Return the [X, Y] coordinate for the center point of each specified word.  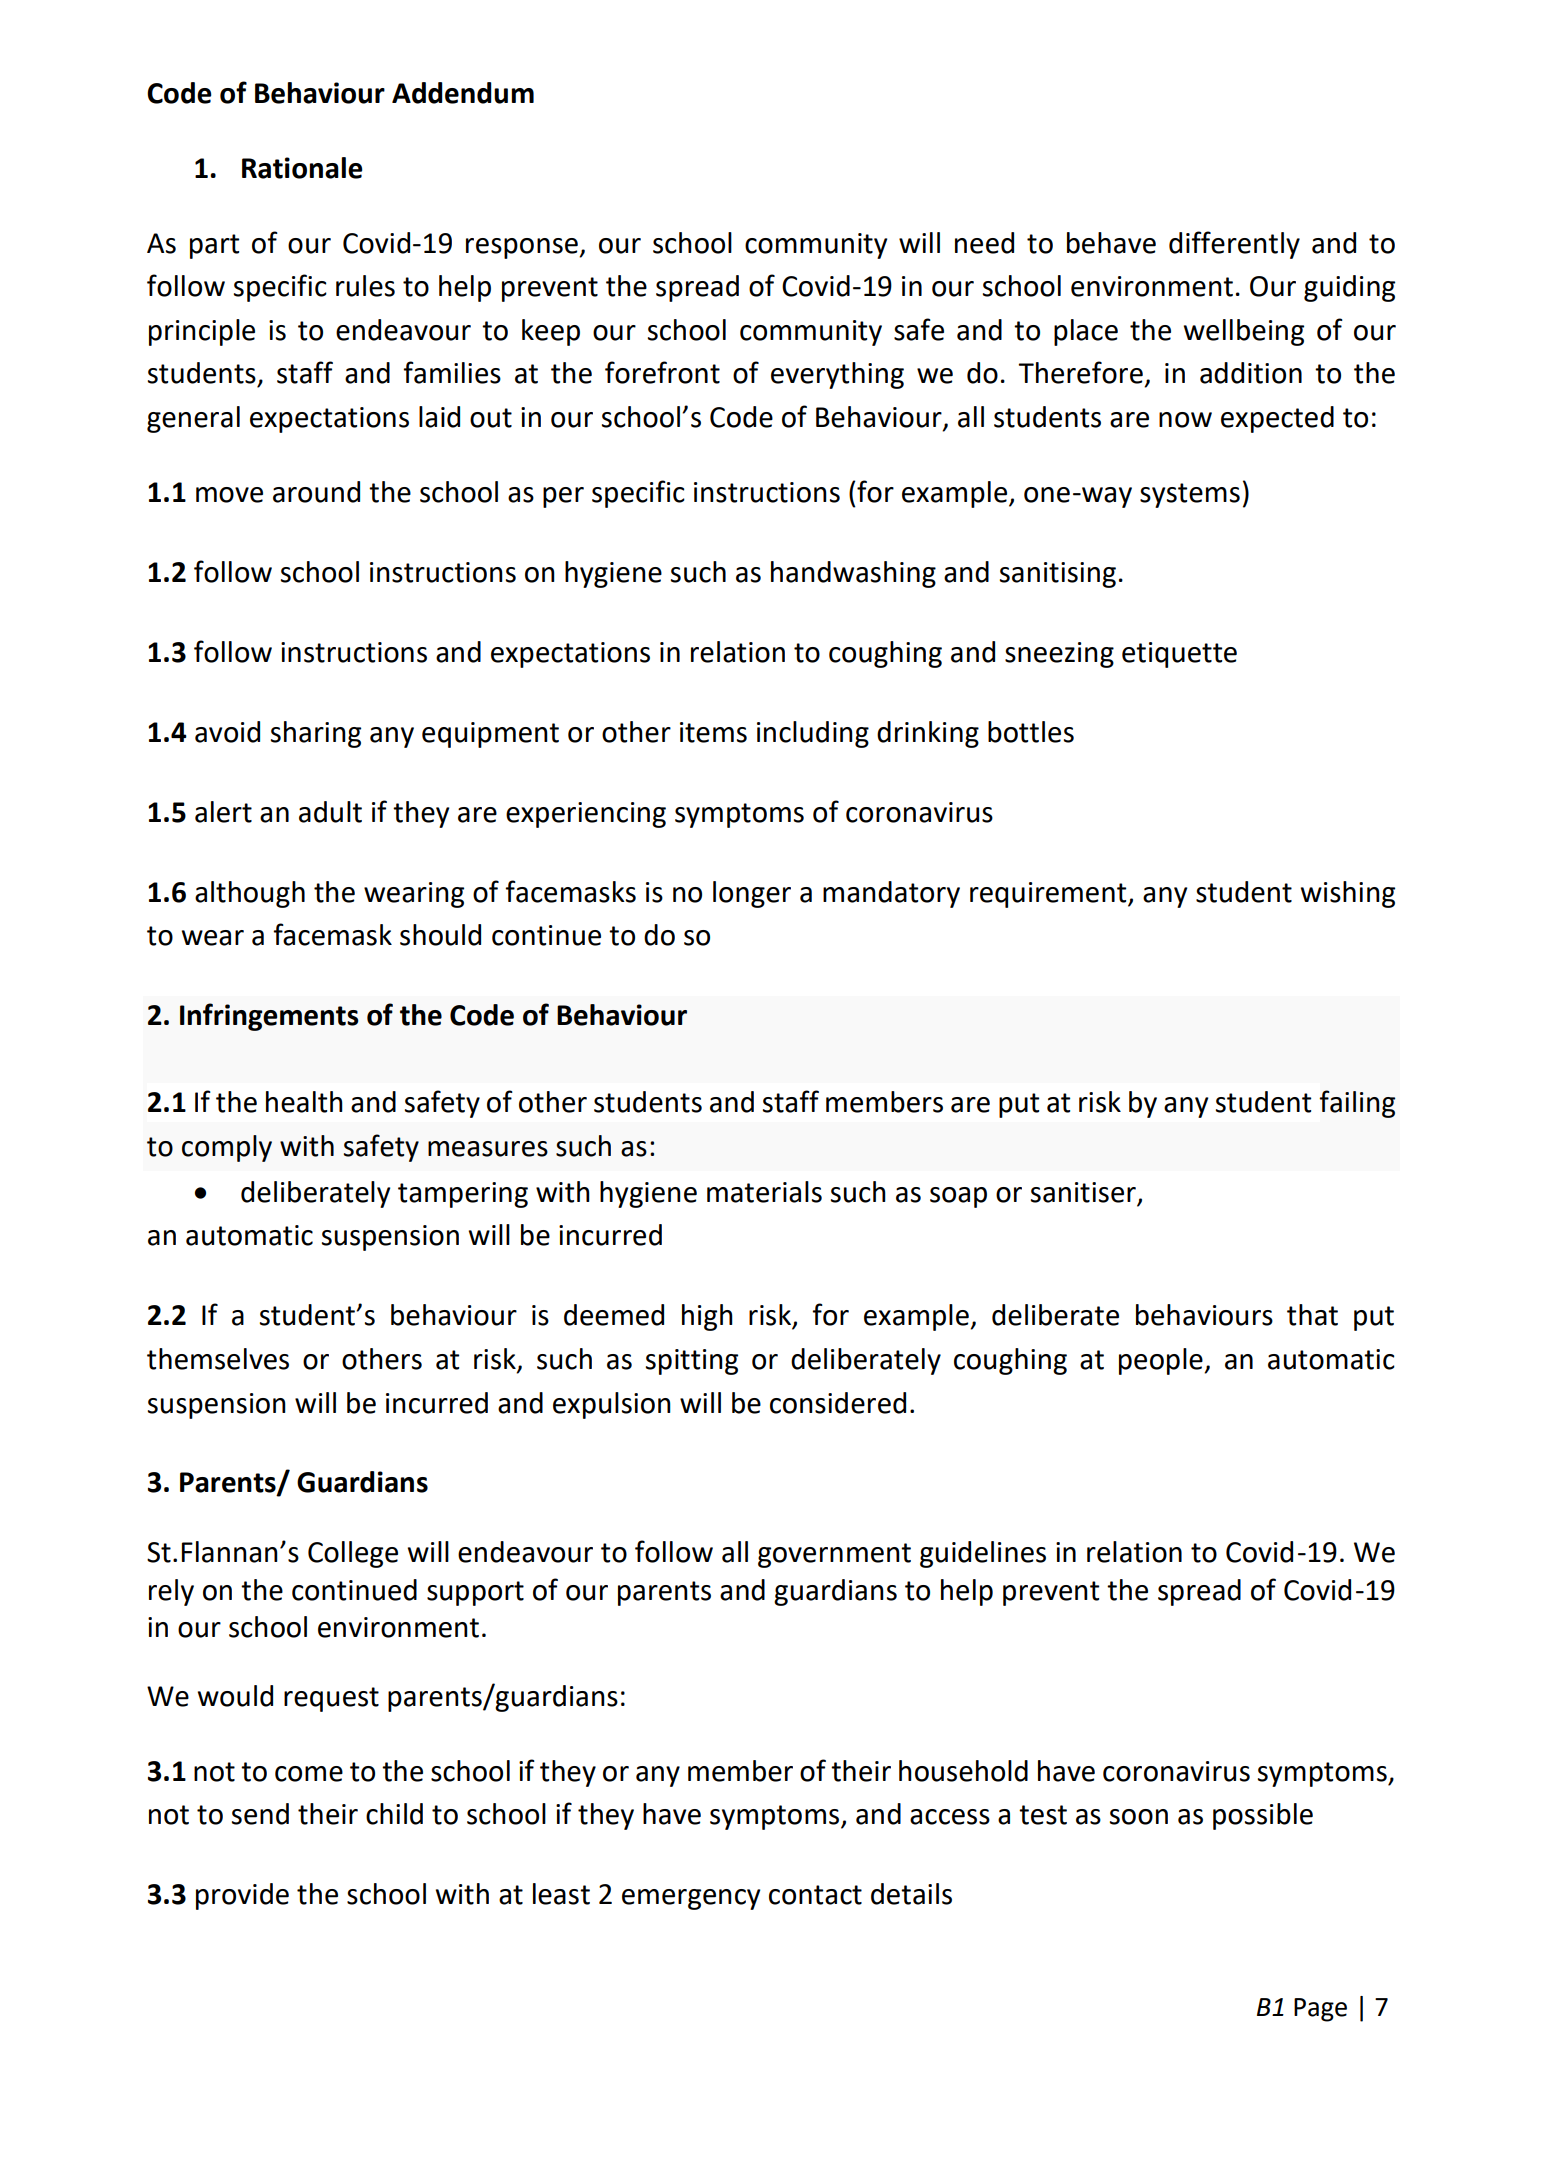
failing [1357, 1104]
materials [764, 1192]
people [1162, 1361]
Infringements [269, 1017]
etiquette [1179, 655]
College [353, 1554]
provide [242, 1896]
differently [1234, 245]
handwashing [853, 574]
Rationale [302, 168]
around [316, 492]
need [984, 243]
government [834, 1555]
